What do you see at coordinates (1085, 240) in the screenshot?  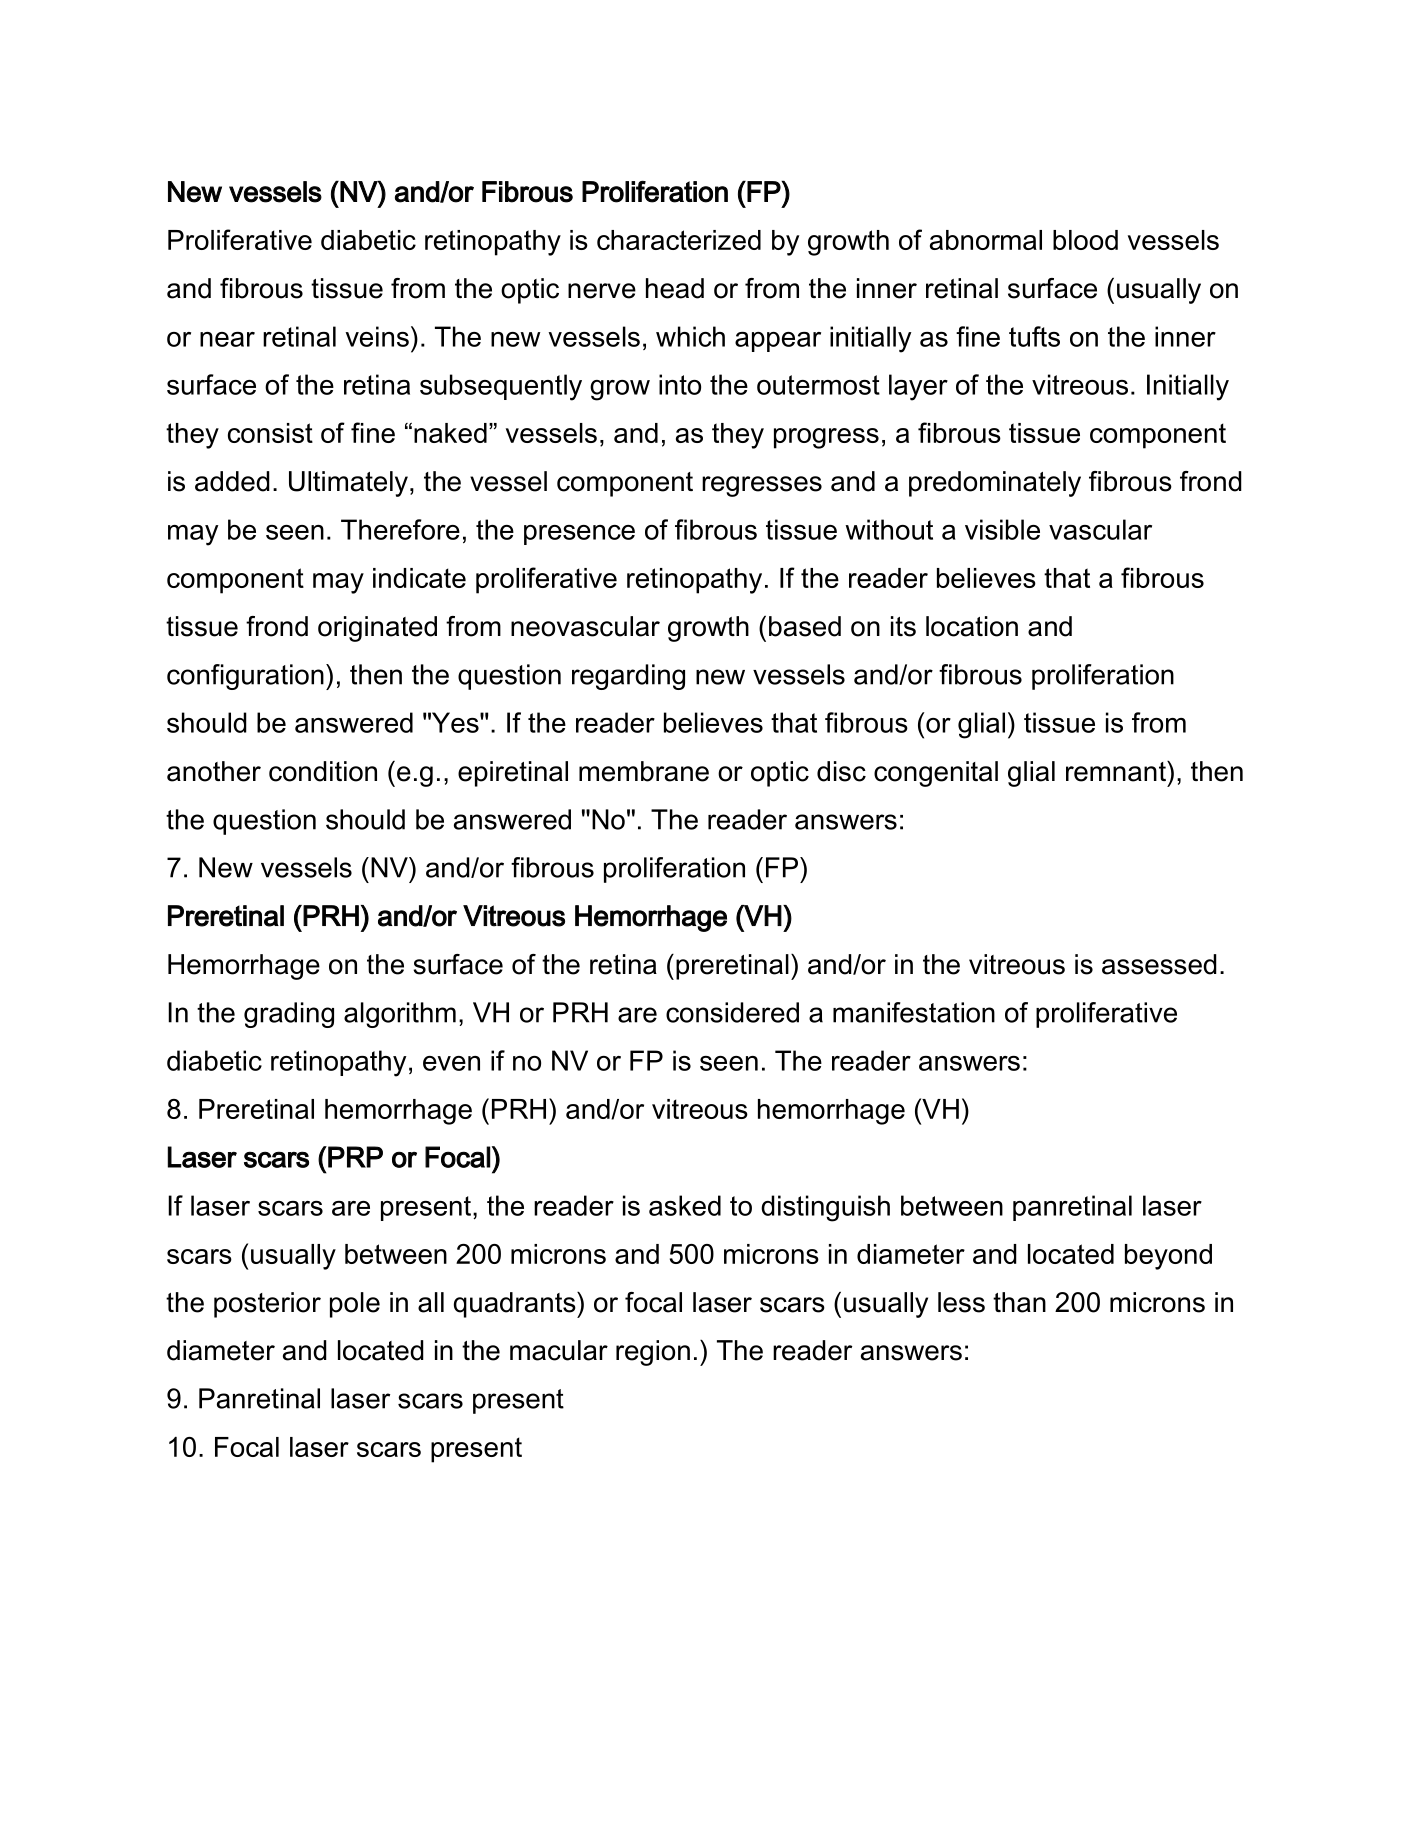 I see `blood` at bounding box center [1085, 240].
